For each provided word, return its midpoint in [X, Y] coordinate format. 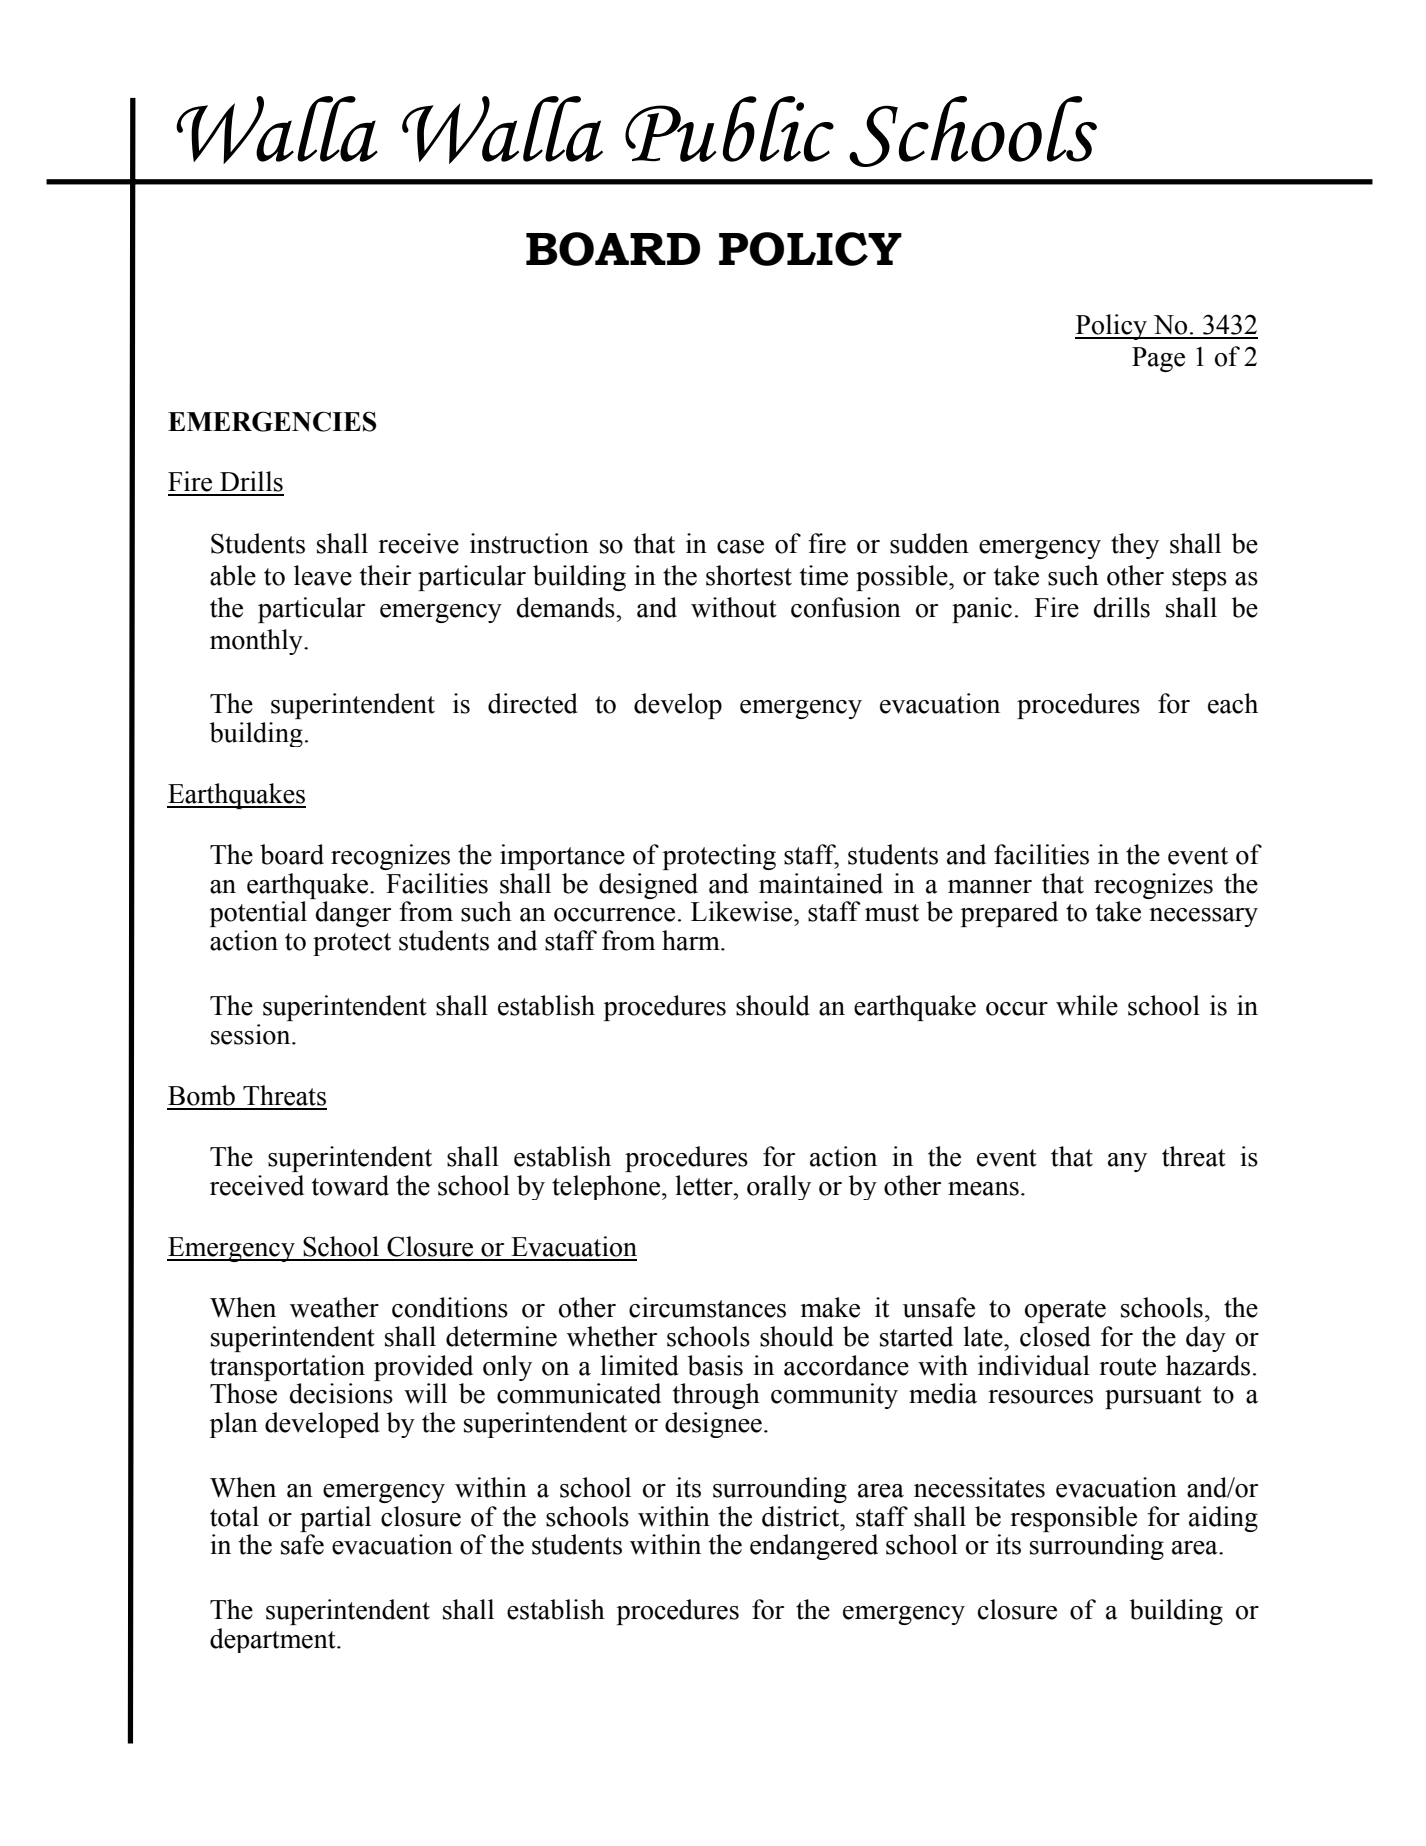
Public [729, 129]
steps [1199, 579]
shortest [749, 575]
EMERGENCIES [272, 421]
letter [705, 1185]
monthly [257, 642]
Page [1158, 359]
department [274, 1640]
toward [350, 1185]
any [1127, 1162]
